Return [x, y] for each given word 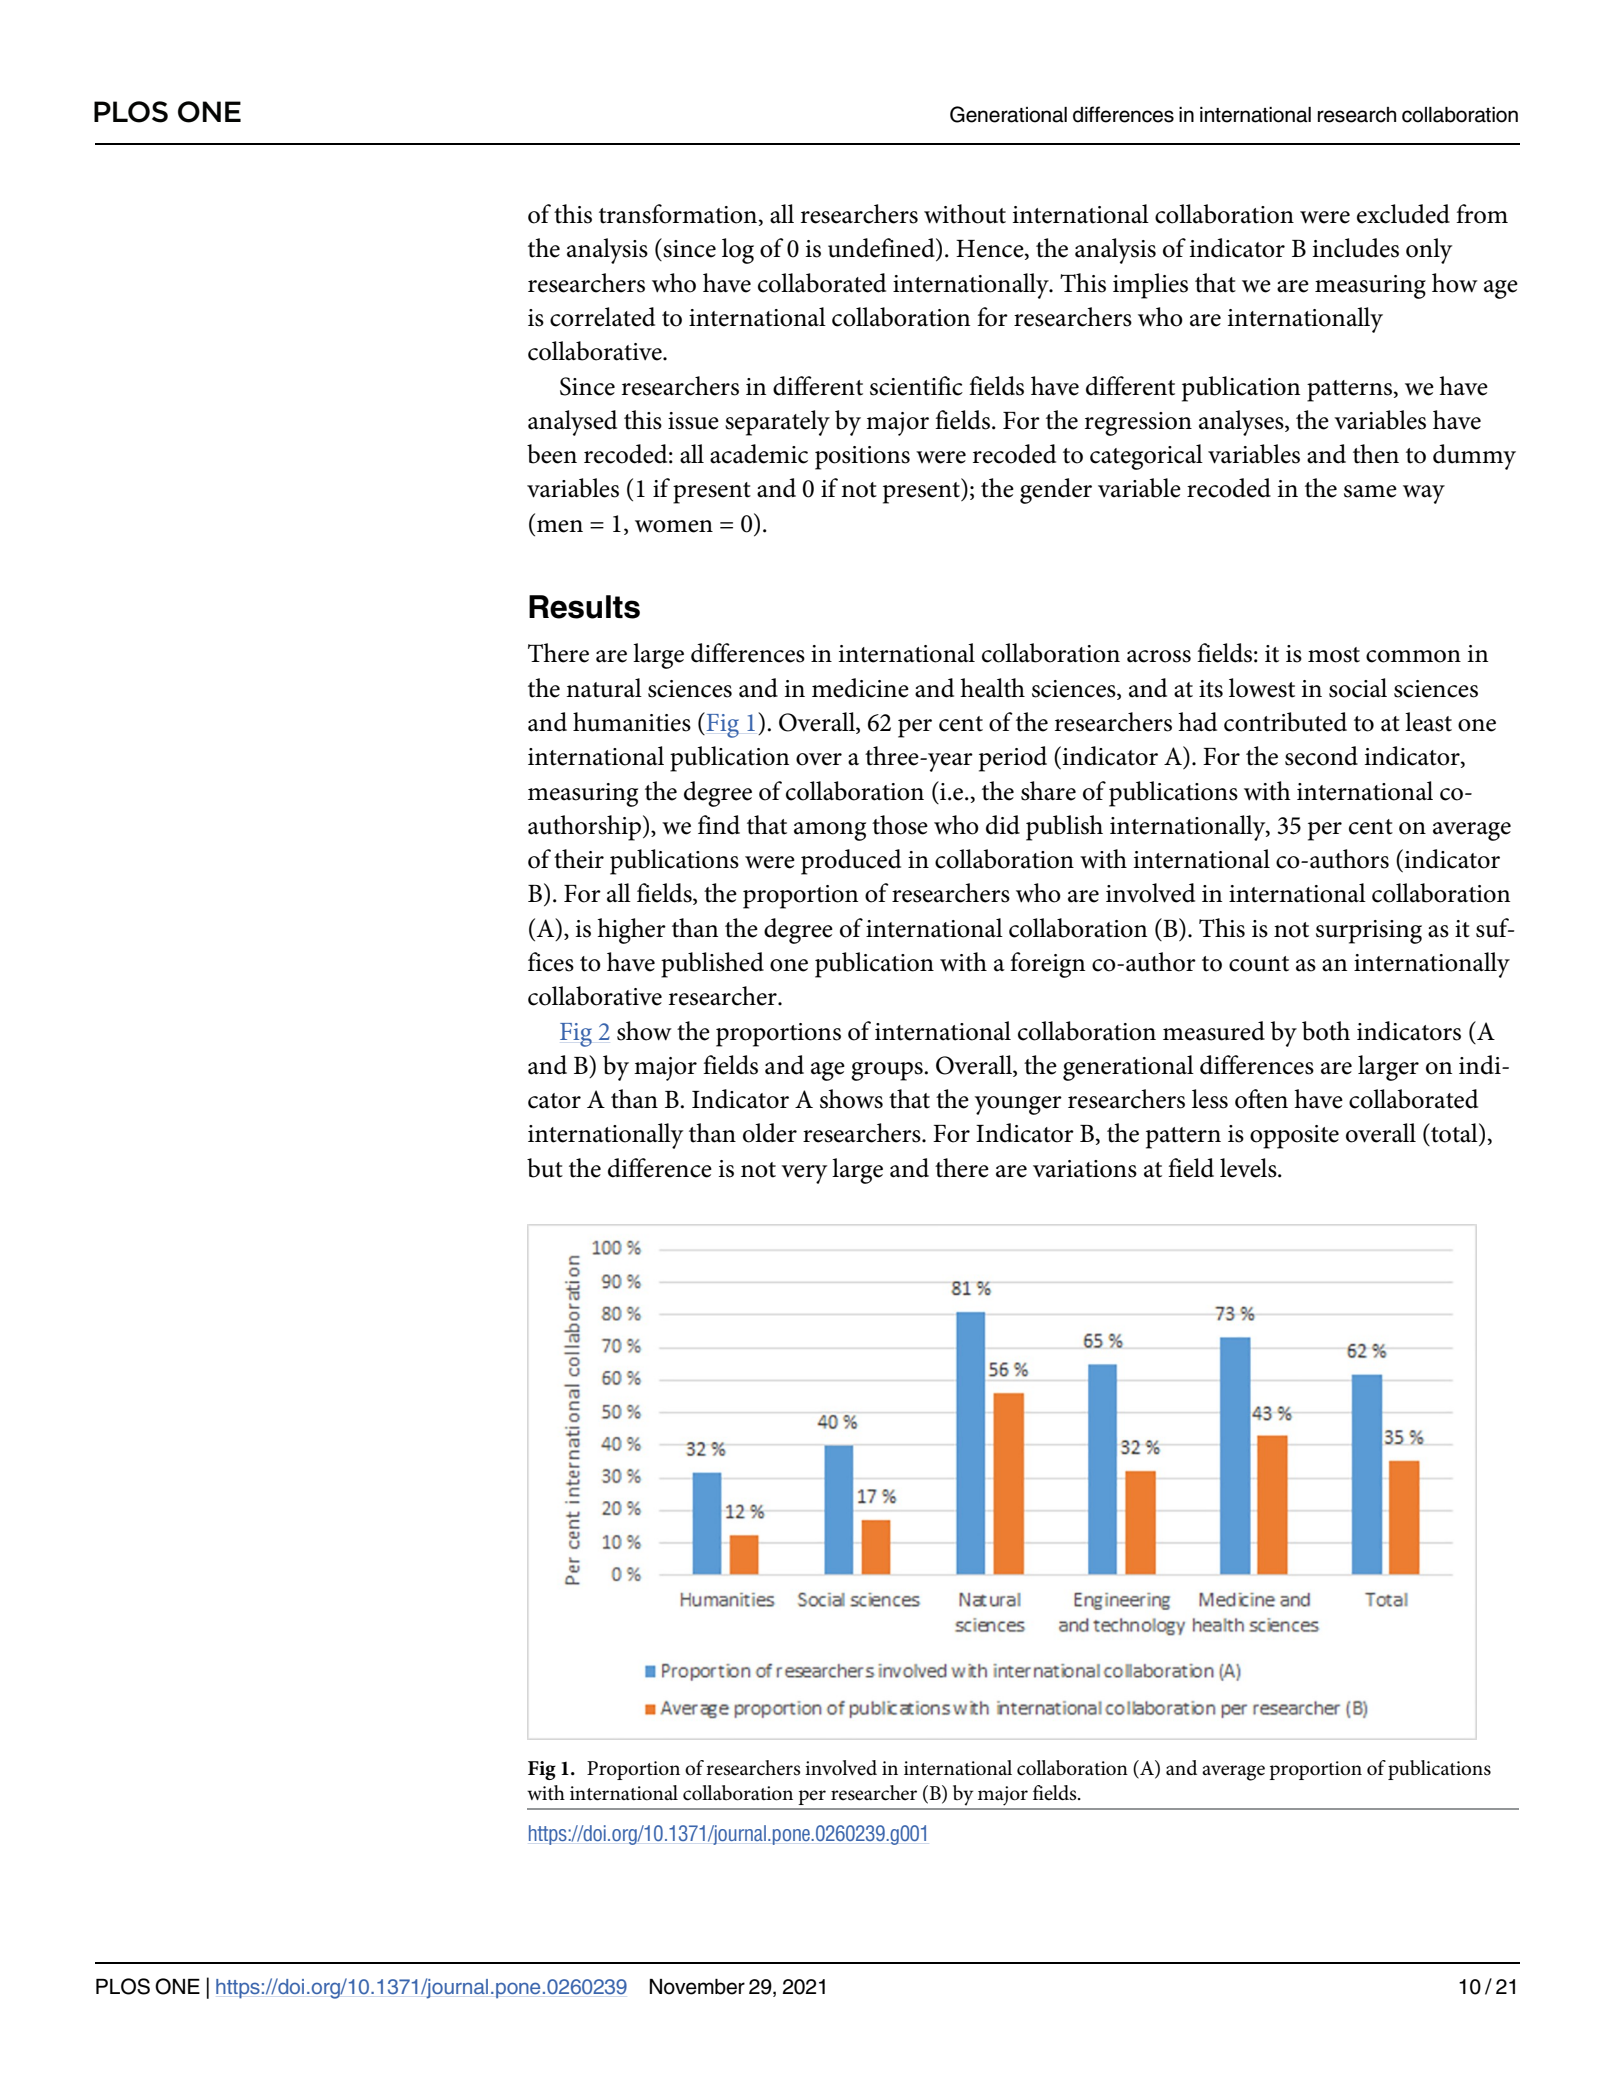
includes [1356, 248]
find [719, 825]
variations [1085, 1169]
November [697, 1987]
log [738, 251]
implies [1150, 286]
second [1321, 756]
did [1003, 825]
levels [1249, 1168]
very [804, 1174]
